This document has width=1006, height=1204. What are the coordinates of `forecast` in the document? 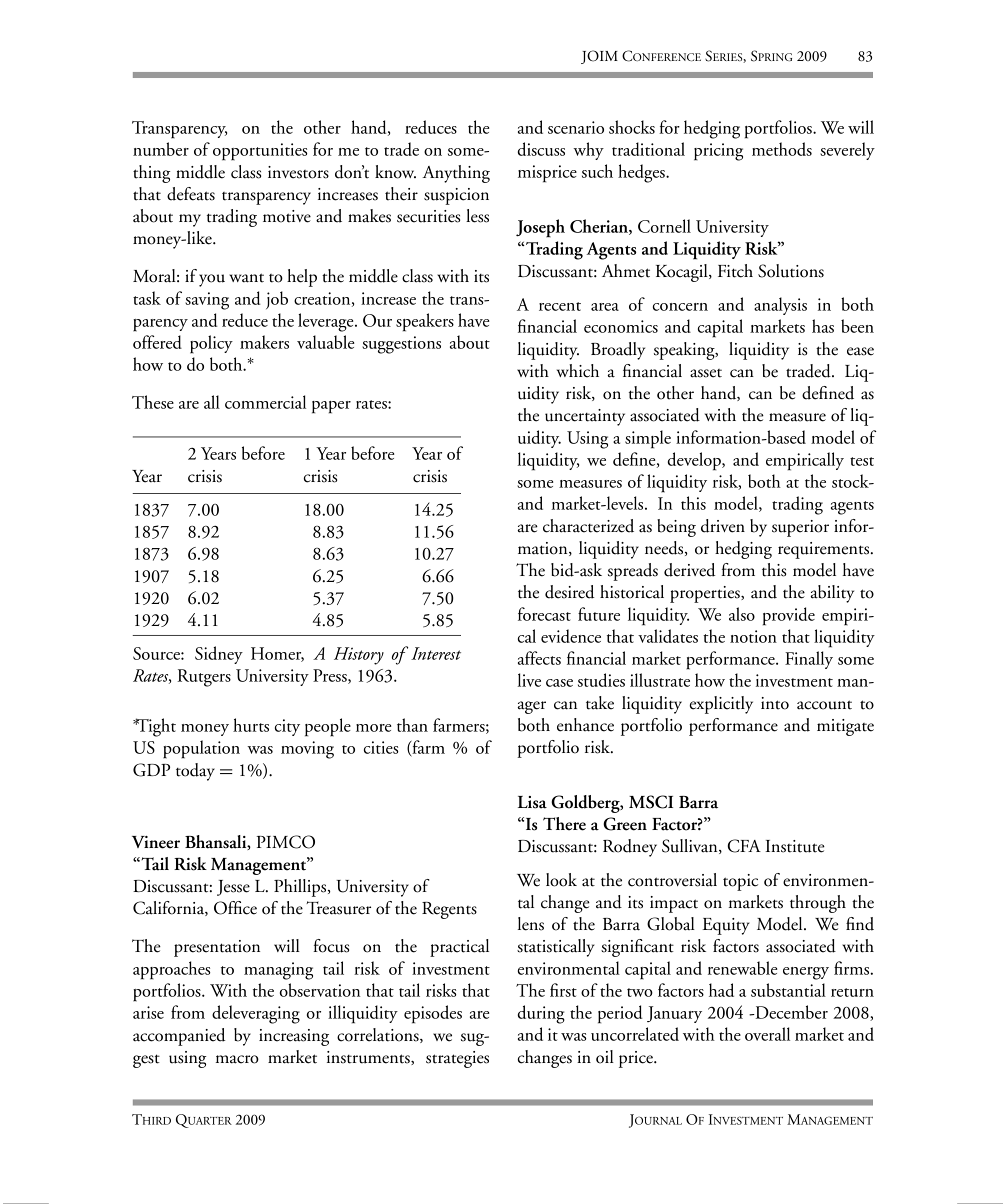 It's located at (544, 614).
